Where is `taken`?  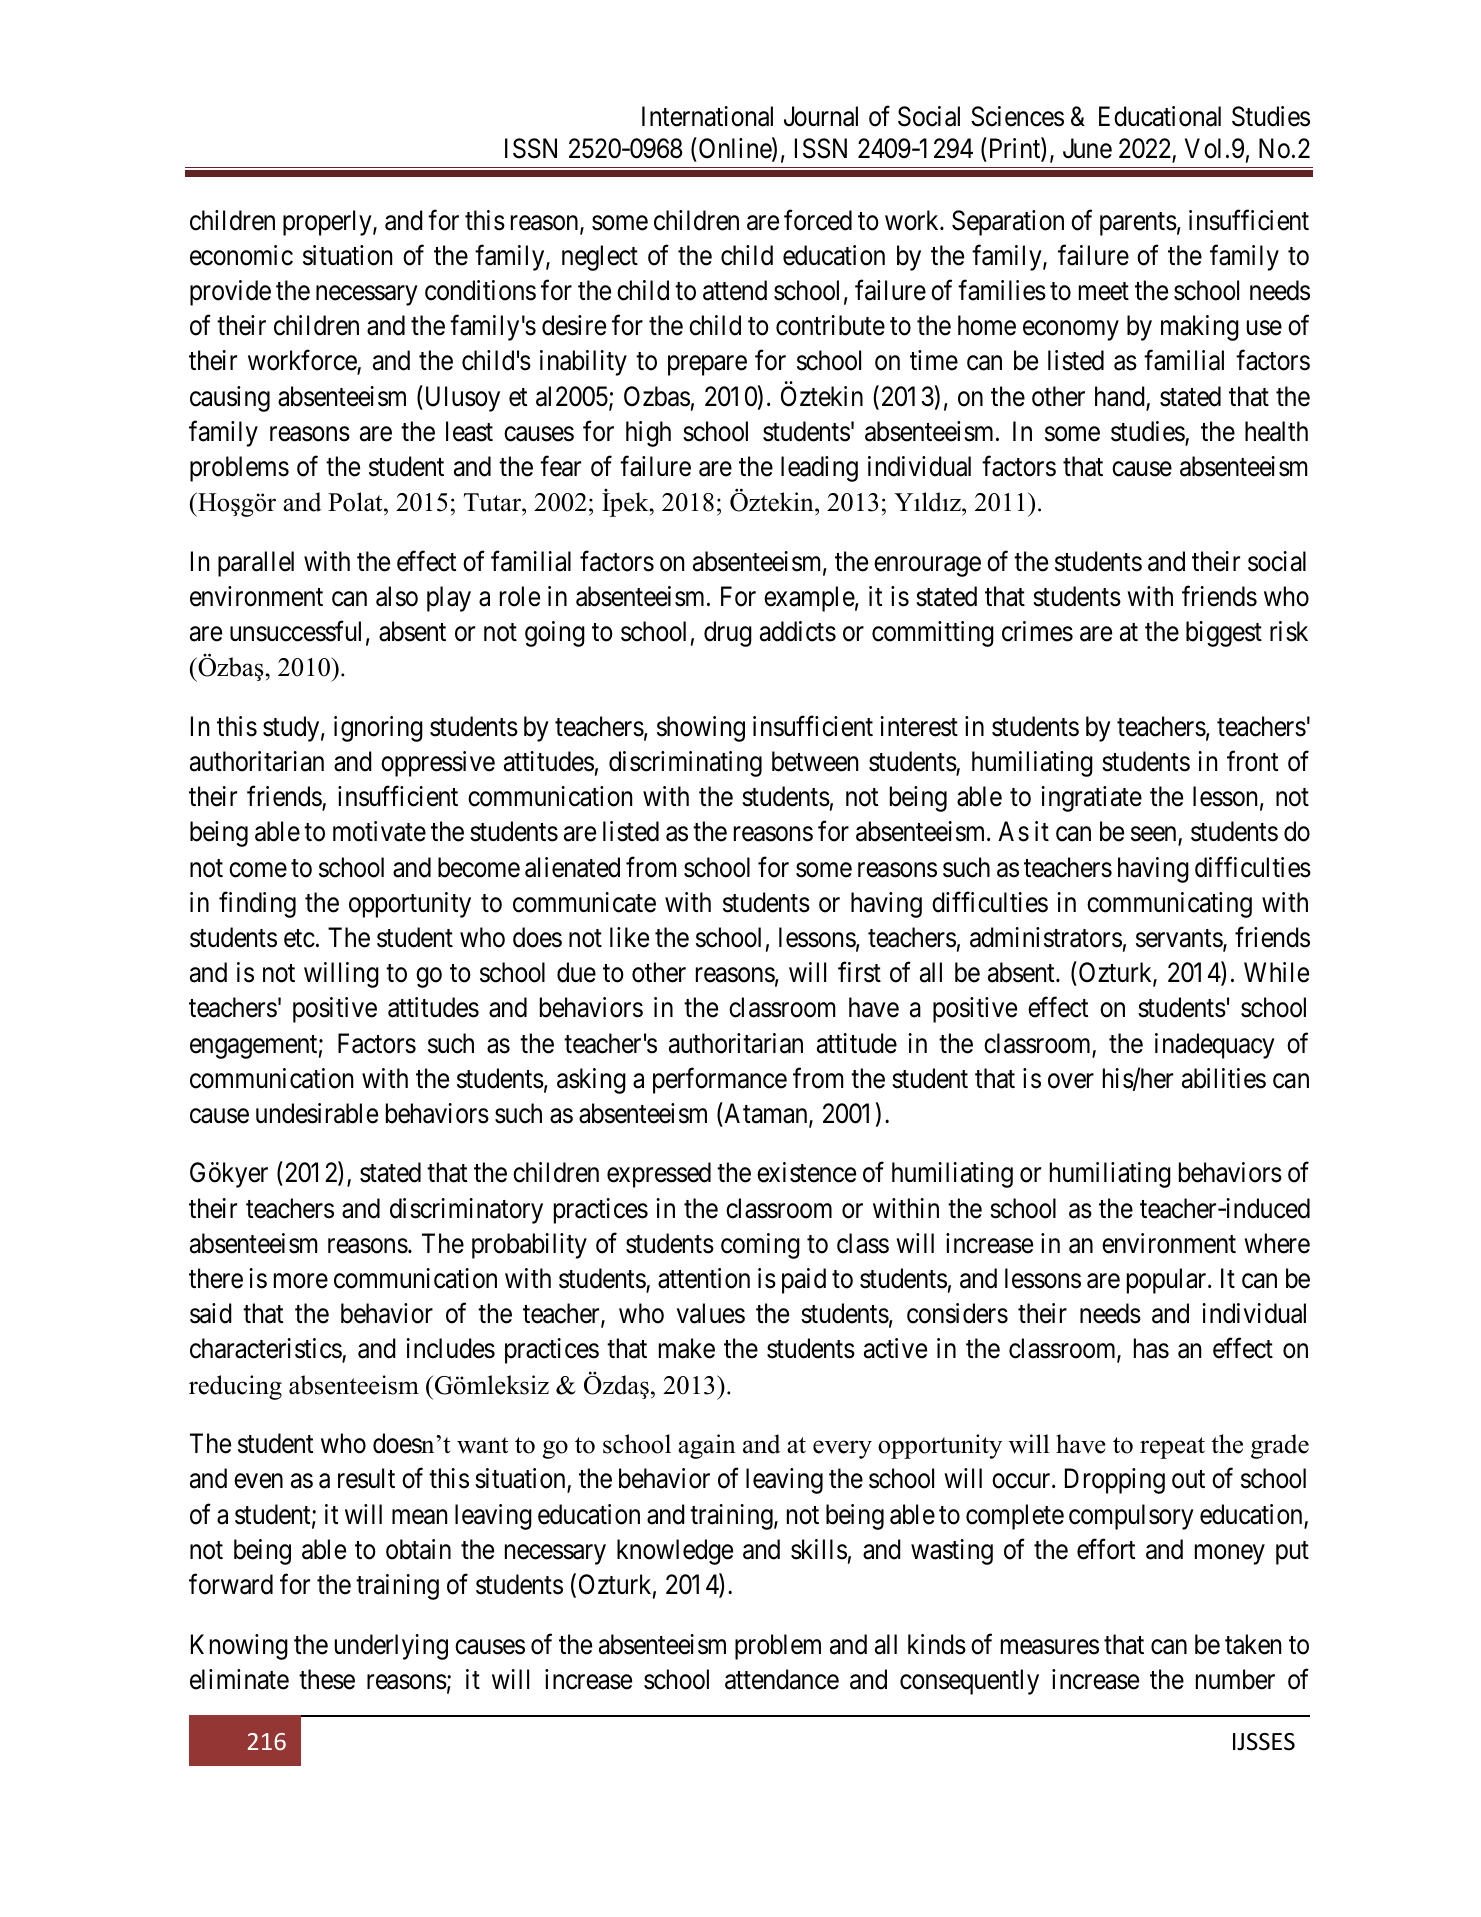
taken is located at coordinates (1253, 1644).
